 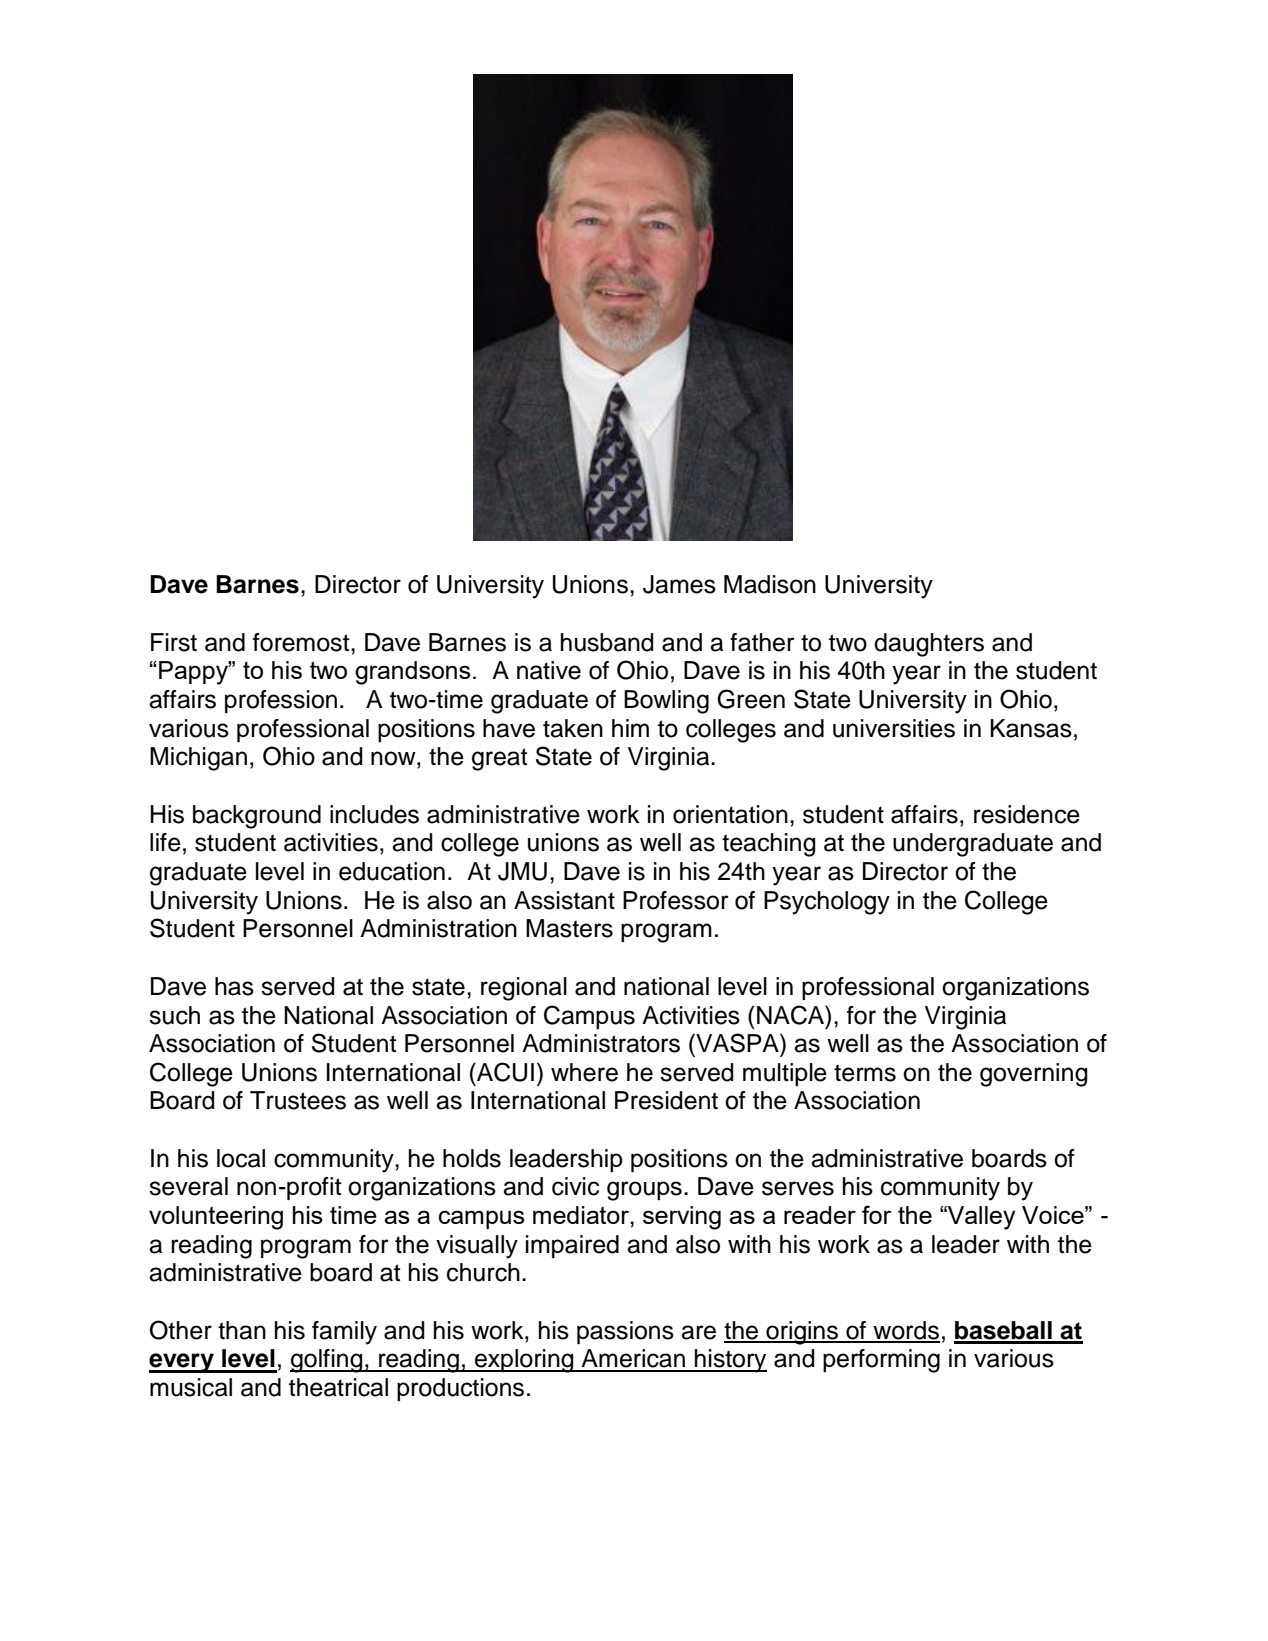 I want to click on local, so click(x=241, y=1158).
